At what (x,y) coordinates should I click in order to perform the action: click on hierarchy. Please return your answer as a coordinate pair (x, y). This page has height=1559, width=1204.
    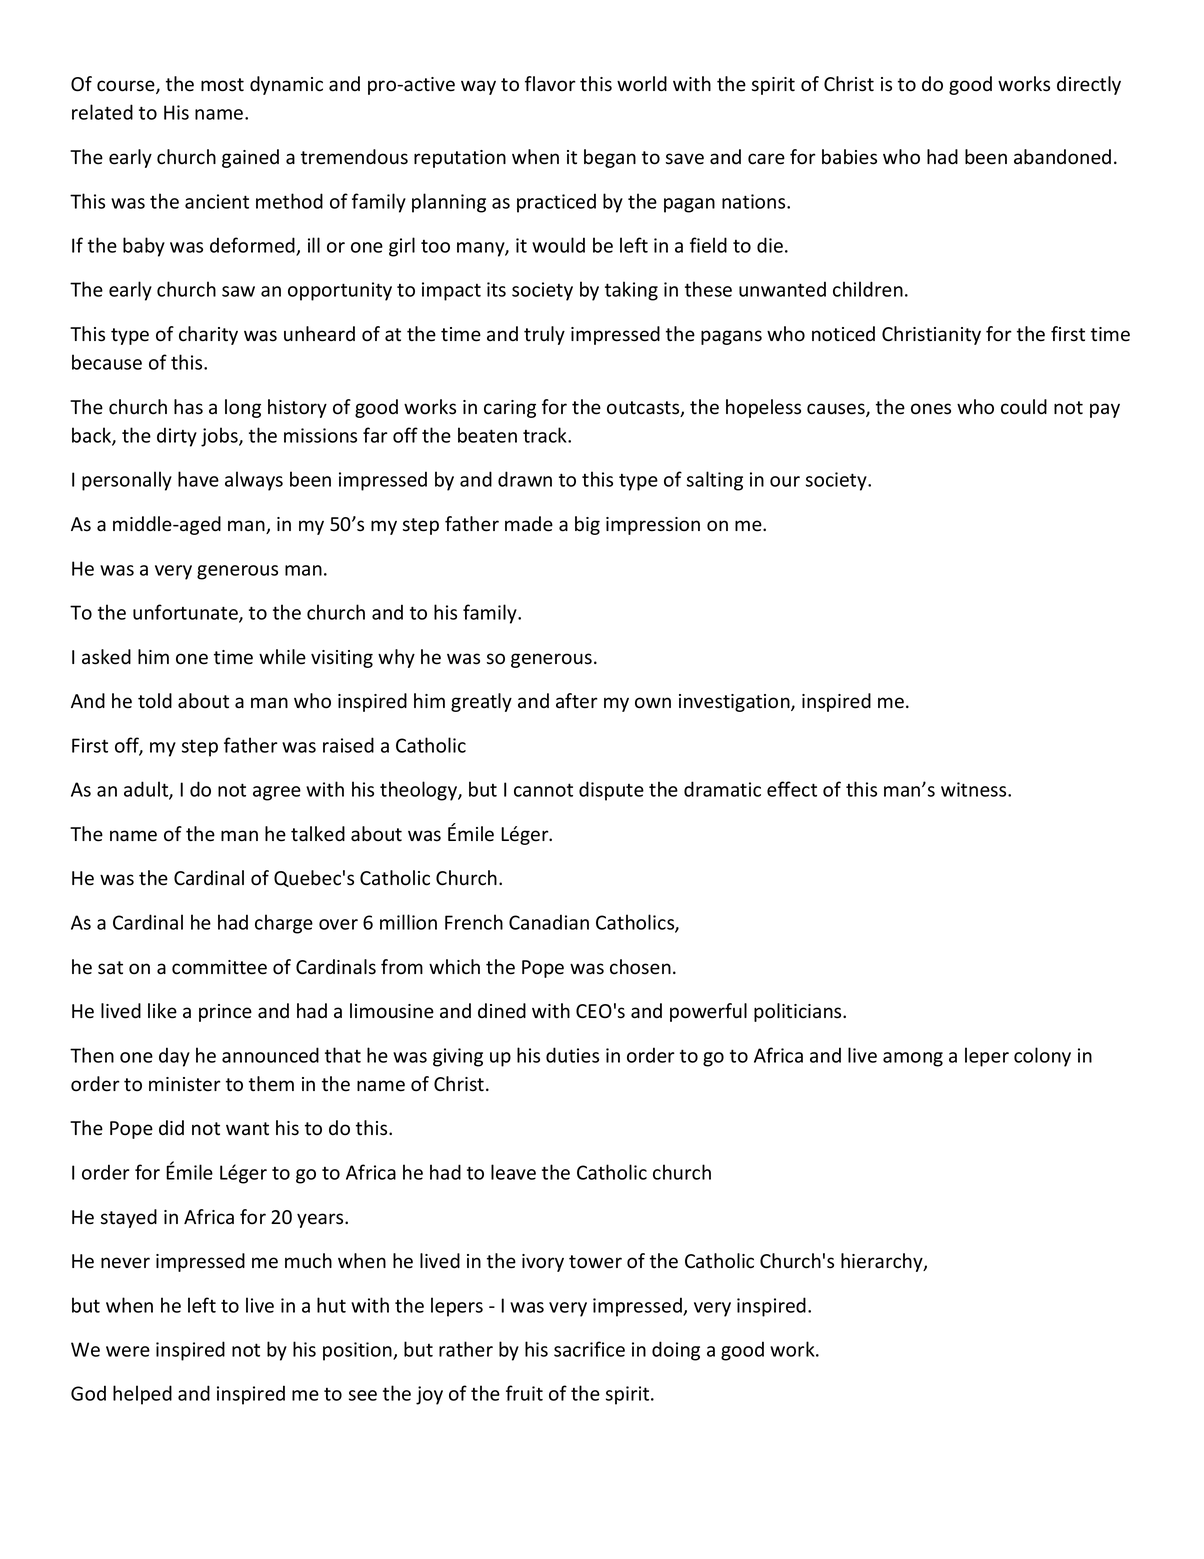
    Looking at the image, I should click on (883, 1262).
